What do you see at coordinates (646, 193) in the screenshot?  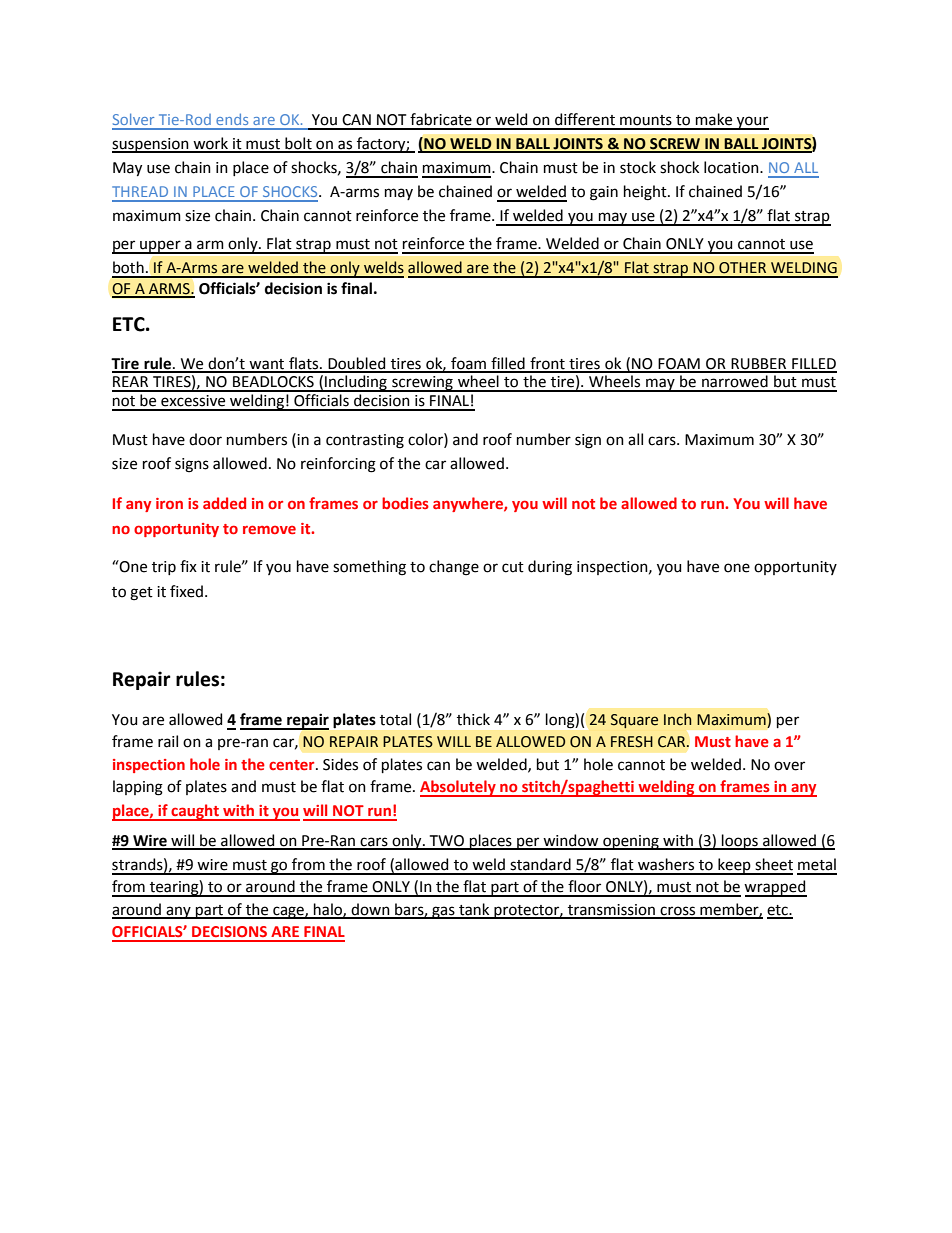 I see `height` at bounding box center [646, 193].
